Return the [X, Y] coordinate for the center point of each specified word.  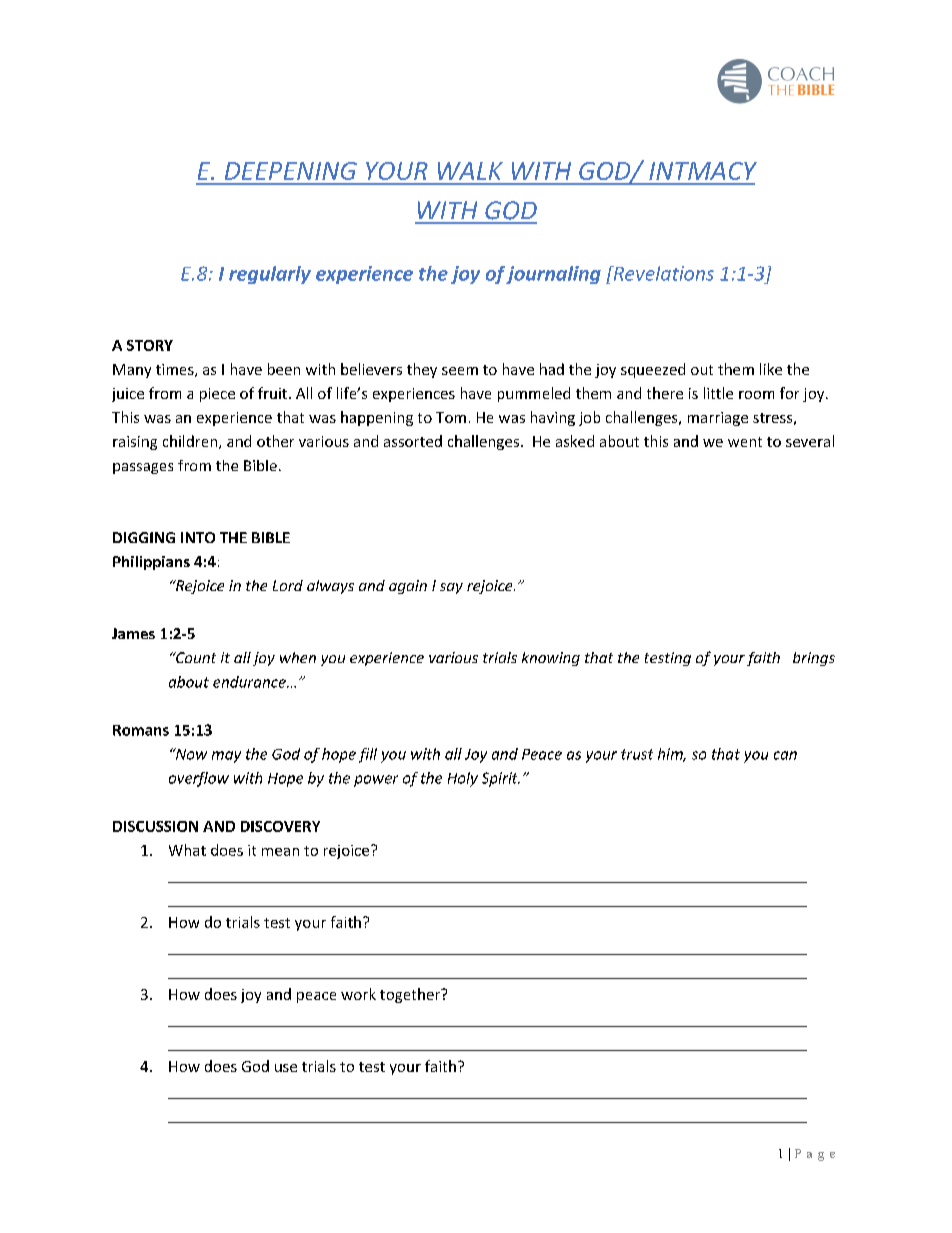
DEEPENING [291, 171]
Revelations [662, 273]
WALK [470, 171]
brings [814, 659]
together [411, 995]
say [451, 588]
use [286, 1068]
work [358, 994]
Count [195, 657]
